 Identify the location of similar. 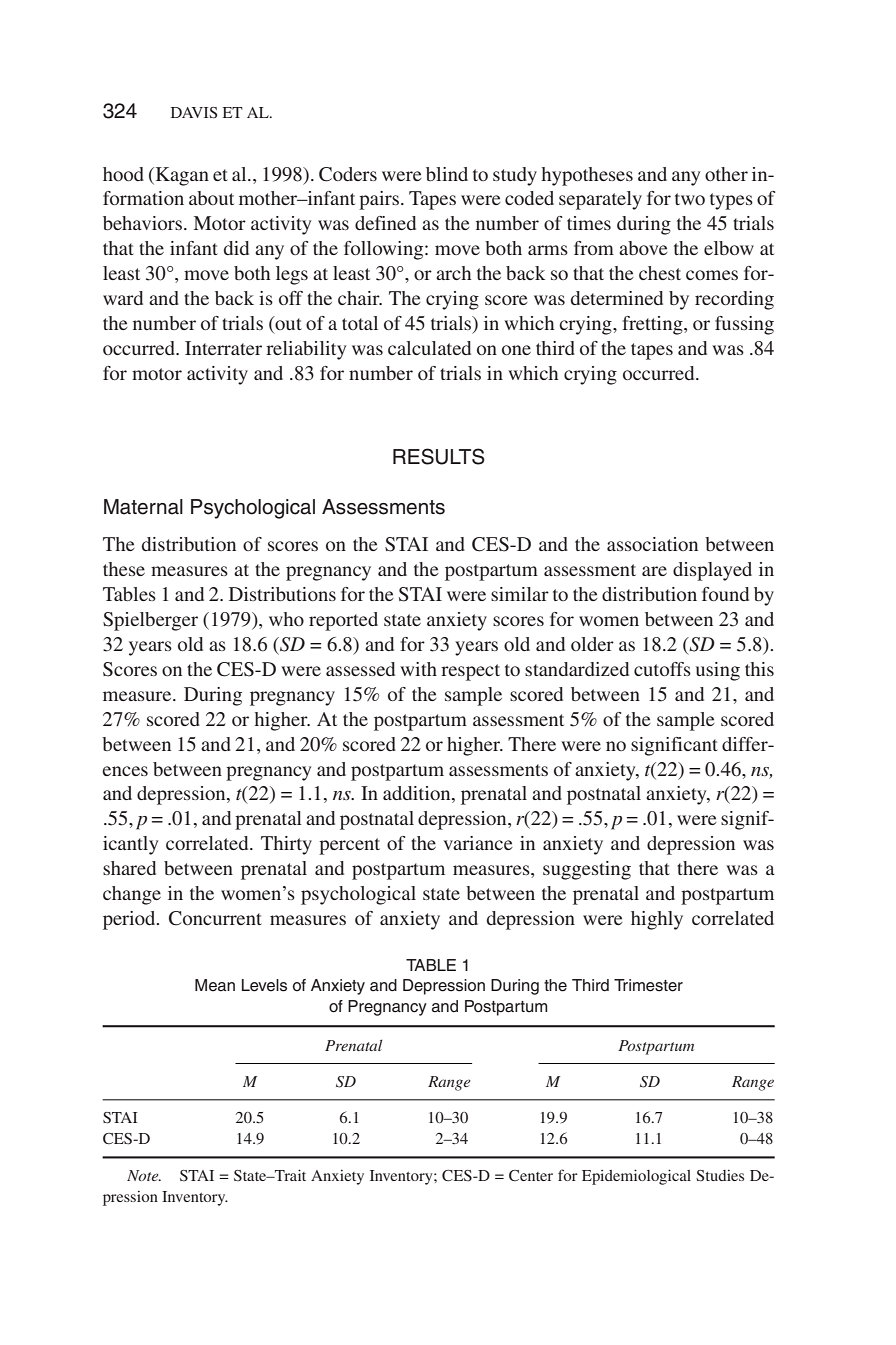
(520, 594).
